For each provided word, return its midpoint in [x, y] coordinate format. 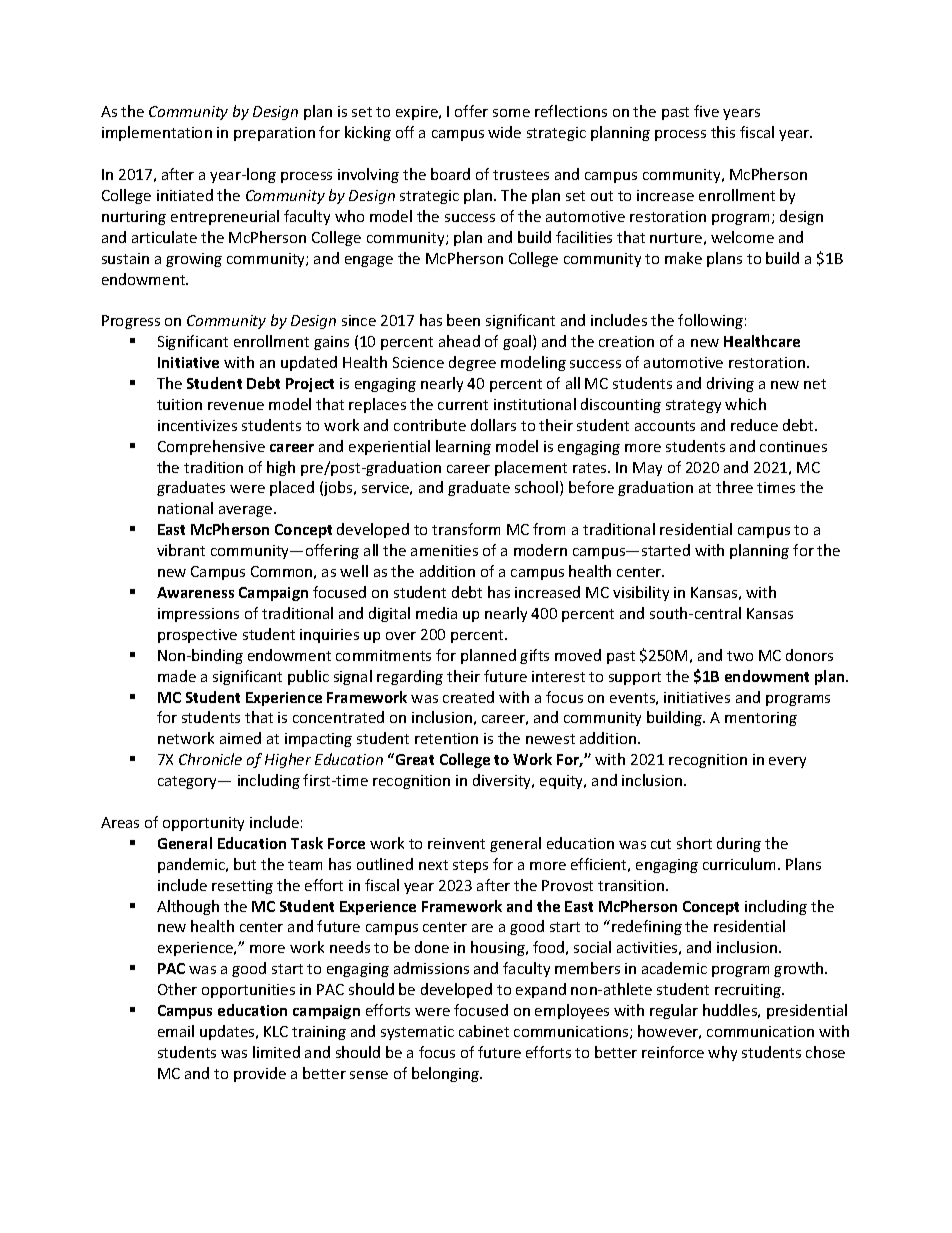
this [723, 132]
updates [228, 1032]
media [436, 613]
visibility [641, 593]
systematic [417, 1033]
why [722, 1053]
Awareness [195, 592]
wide [504, 132]
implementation [157, 133]
